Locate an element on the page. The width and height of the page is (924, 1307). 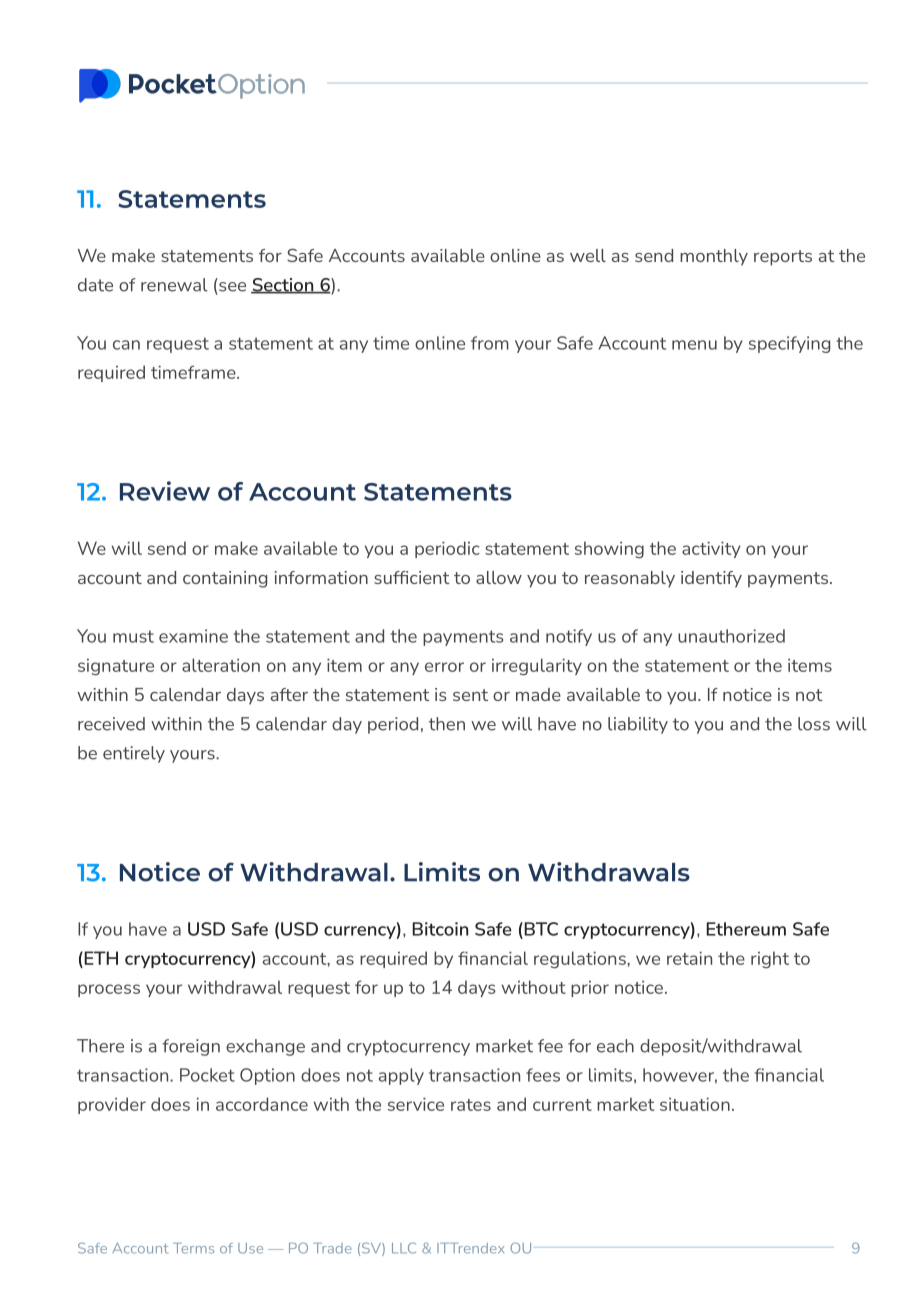
from is located at coordinates (490, 343).
